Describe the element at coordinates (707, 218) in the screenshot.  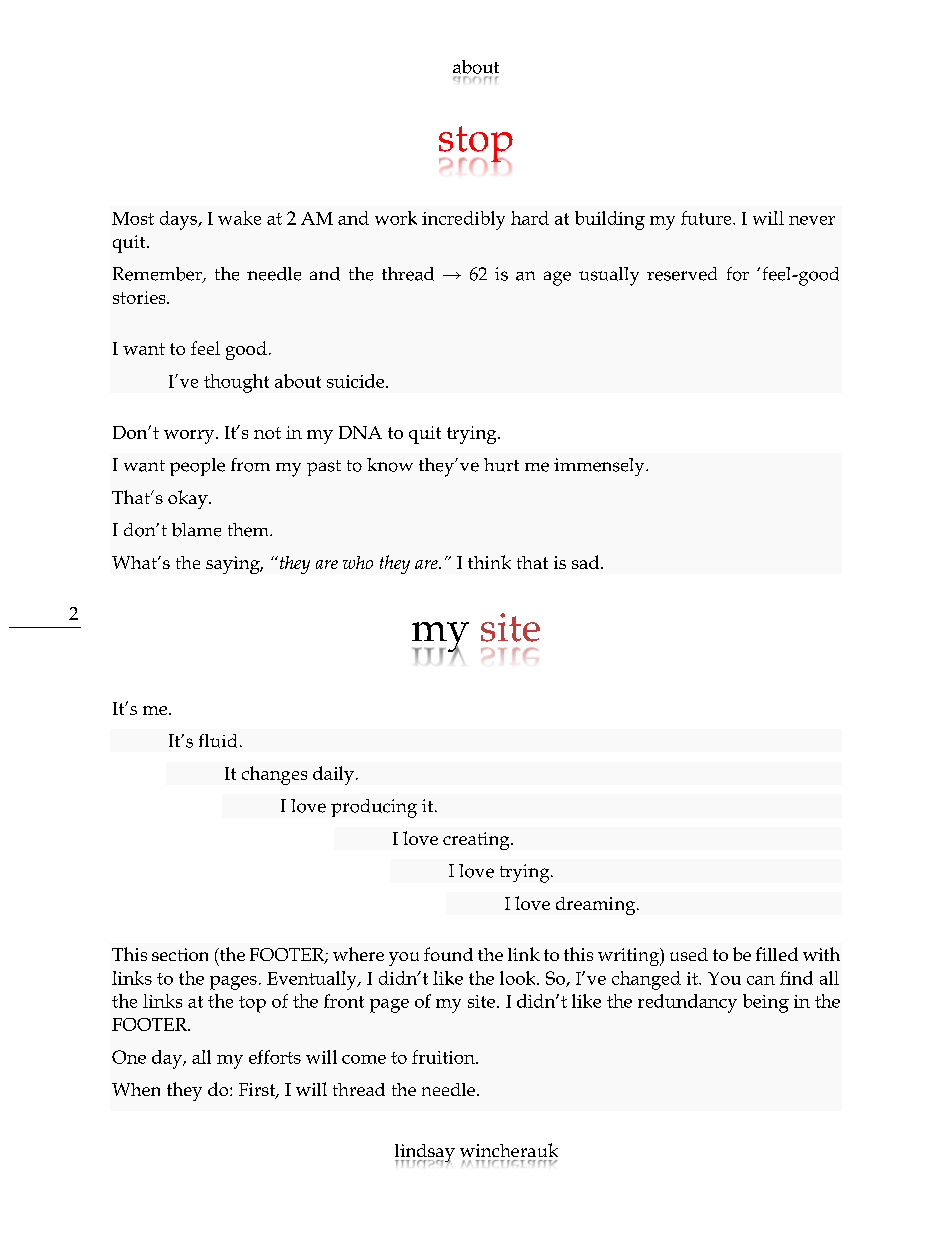
I see `future` at that location.
